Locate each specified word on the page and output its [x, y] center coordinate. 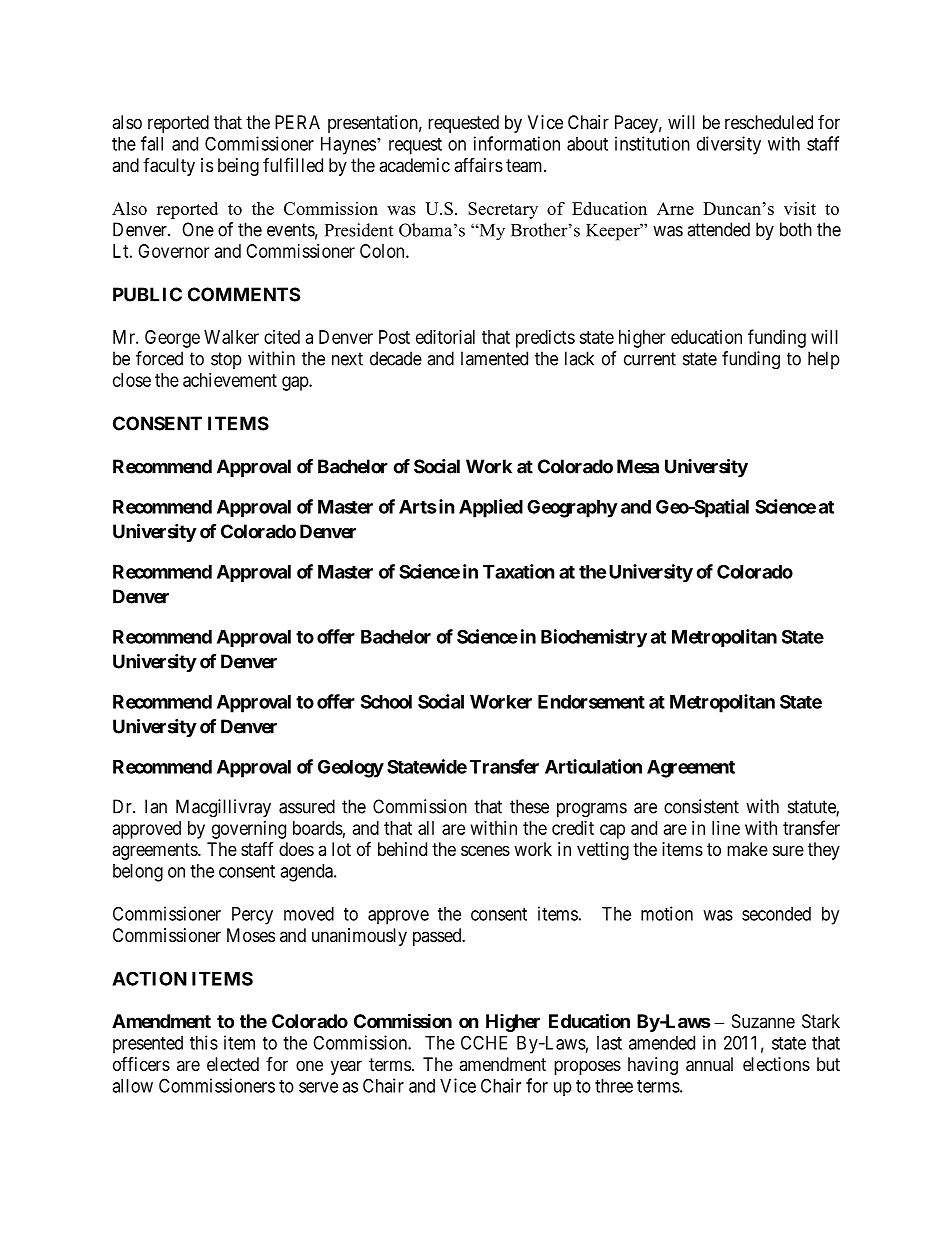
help [824, 360]
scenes [485, 850]
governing [249, 830]
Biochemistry [594, 638]
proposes [587, 1067]
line [726, 828]
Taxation [519, 571]
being [238, 167]
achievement [230, 380]
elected [233, 1064]
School [386, 701]
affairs [478, 165]
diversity [729, 145]
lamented [494, 358]
